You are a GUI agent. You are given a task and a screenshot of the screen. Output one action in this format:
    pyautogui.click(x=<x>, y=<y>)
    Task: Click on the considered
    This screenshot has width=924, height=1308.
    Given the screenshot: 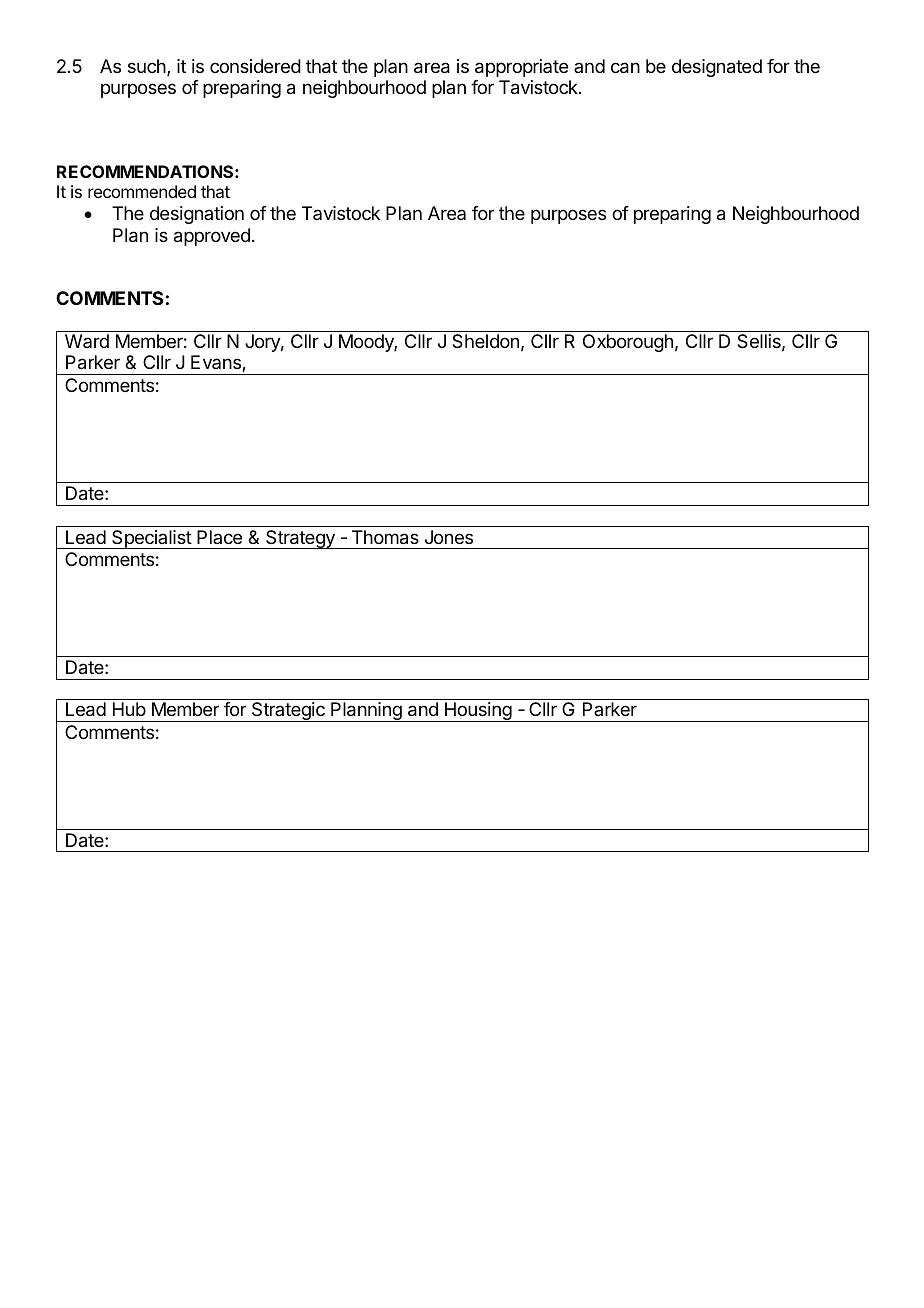 What is the action you would take?
    pyautogui.click(x=255, y=66)
